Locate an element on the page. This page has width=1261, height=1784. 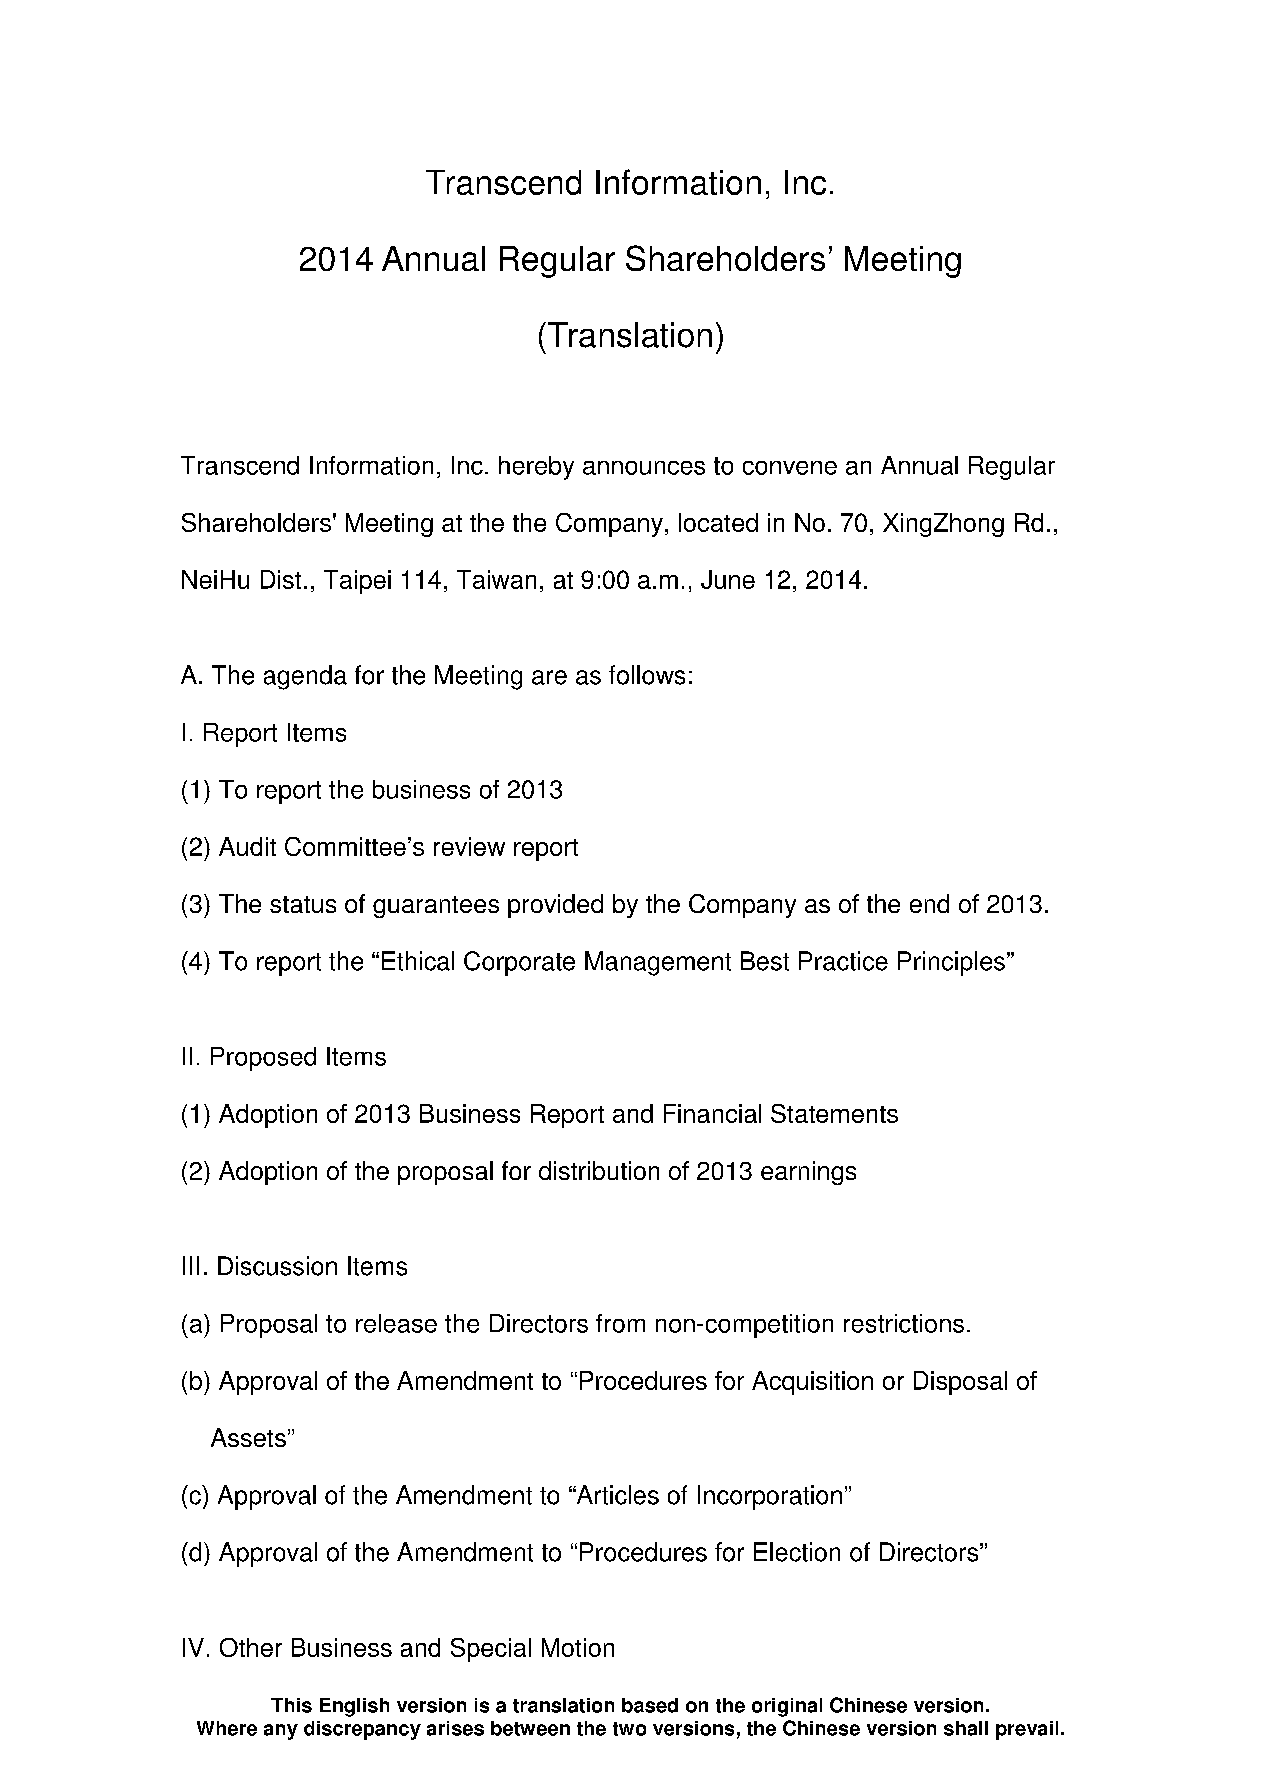
based is located at coordinates (650, 1705).
